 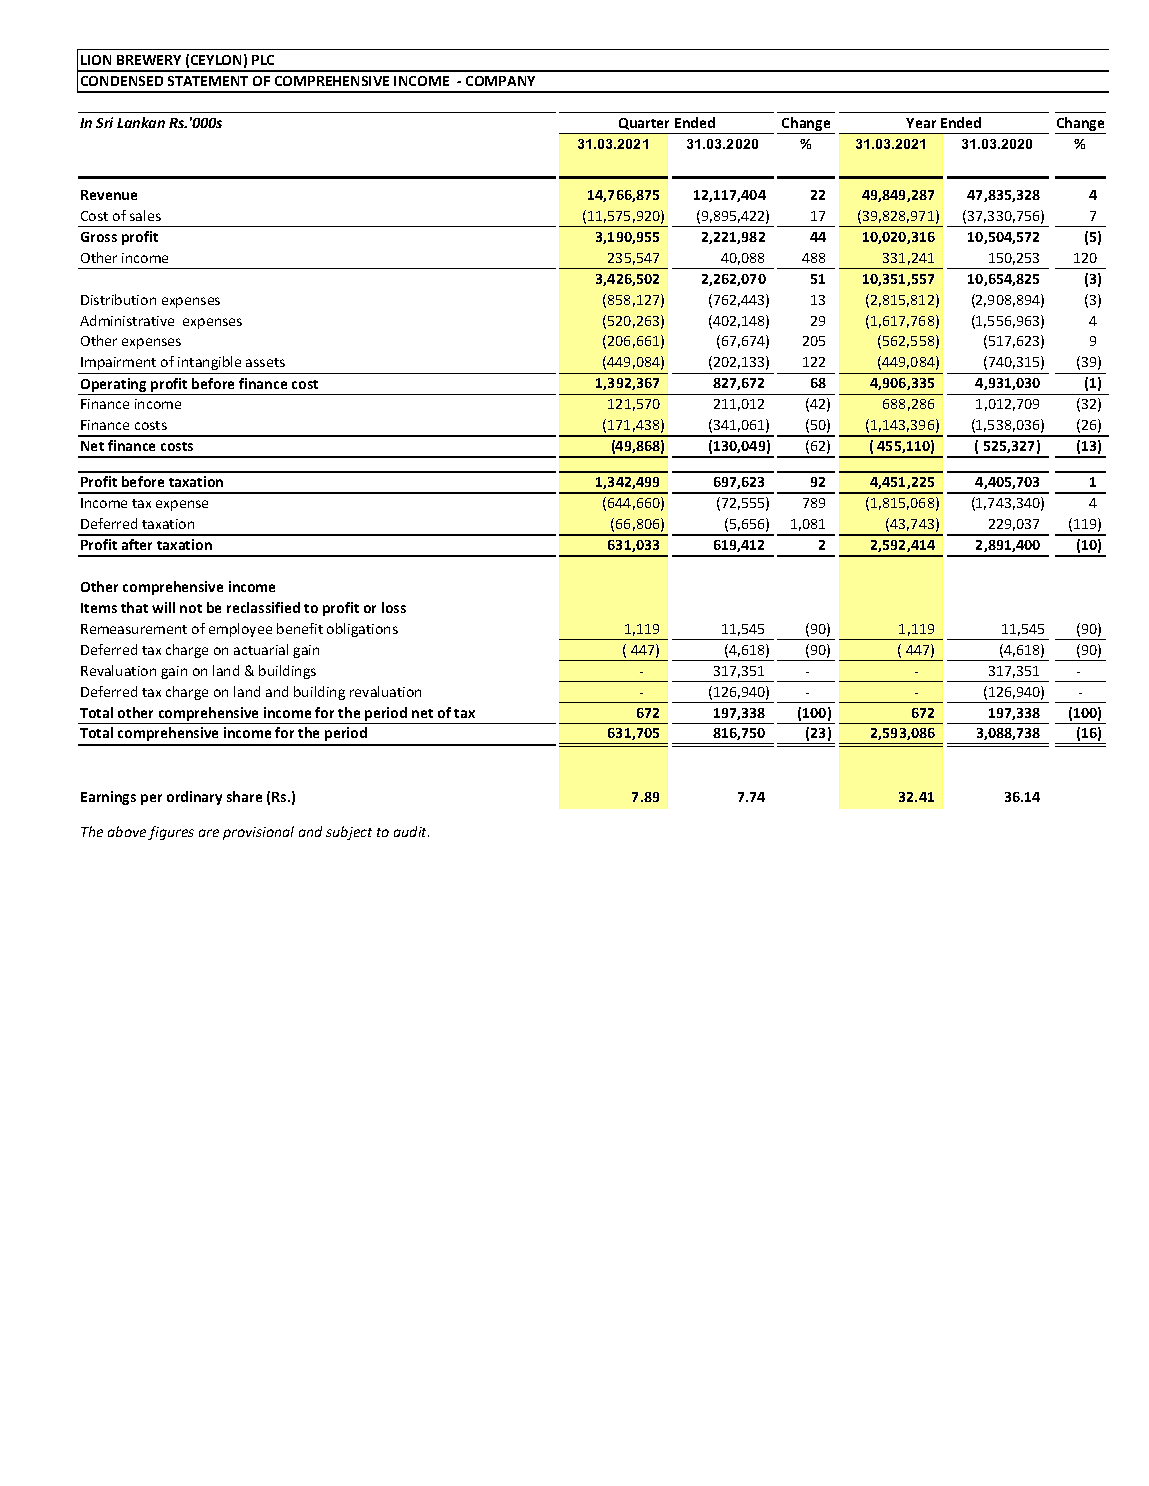 What do you see at coordinates (921, 123) in the document?
I see `Year` at bounding box center [921, 123].
